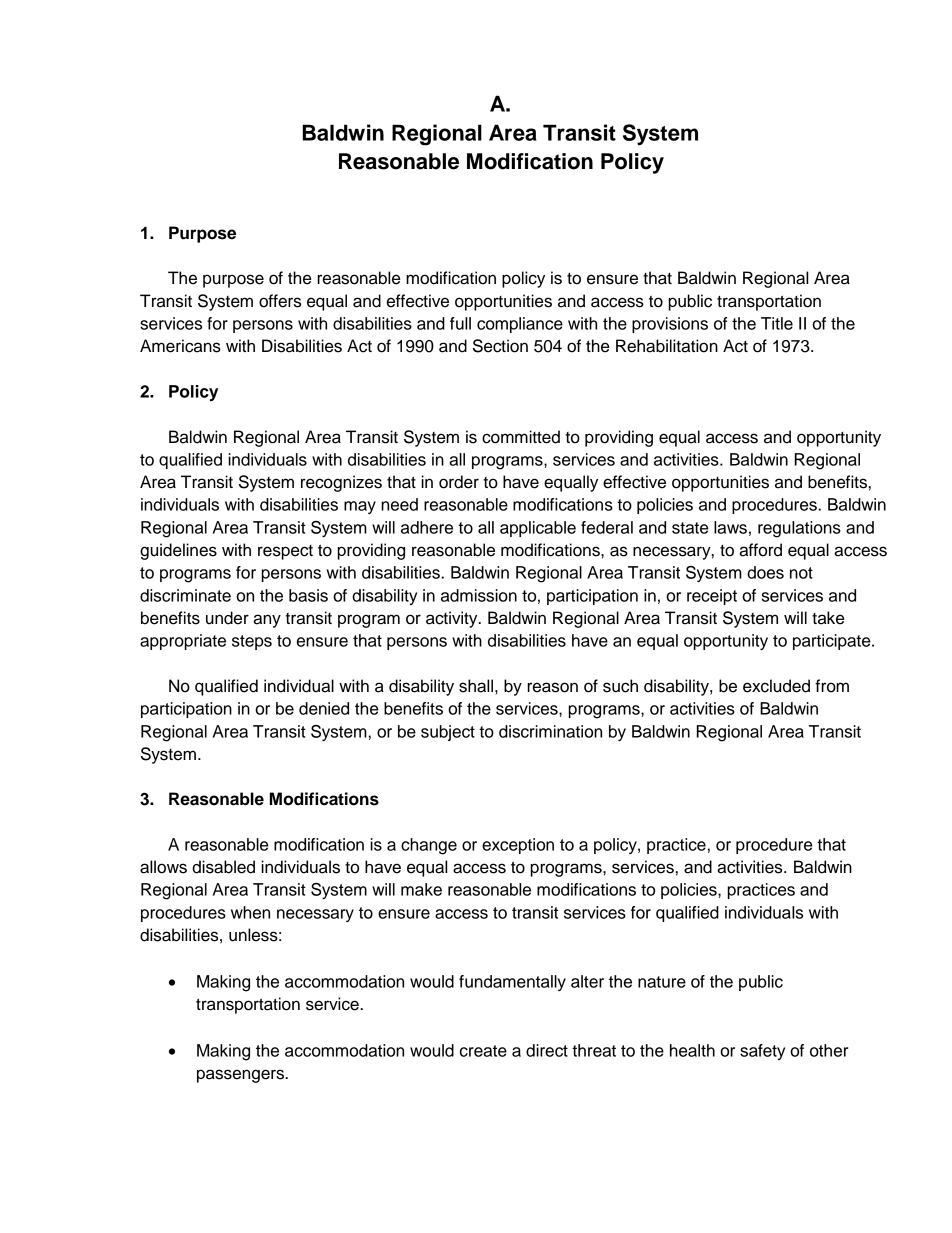  Describe the element at coordinates (518, 846) in the image. I see `exception` at that location.
